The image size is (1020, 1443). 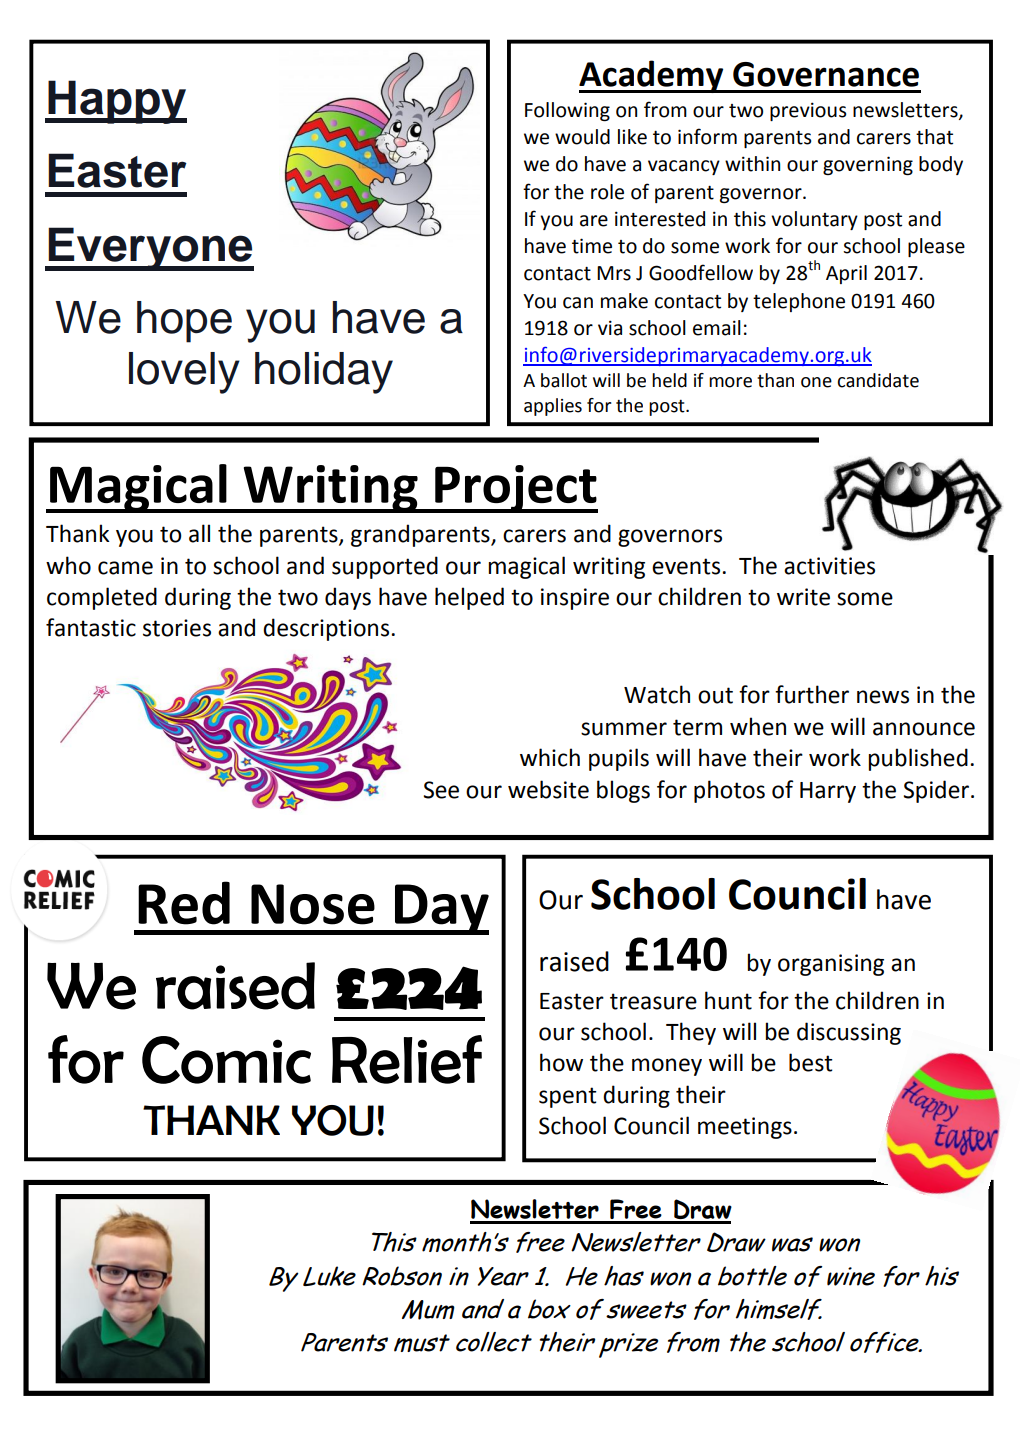 What do you see at coordinates (803, 597) in the screenshot?
I see `write` at bounding box center [803, 597].
